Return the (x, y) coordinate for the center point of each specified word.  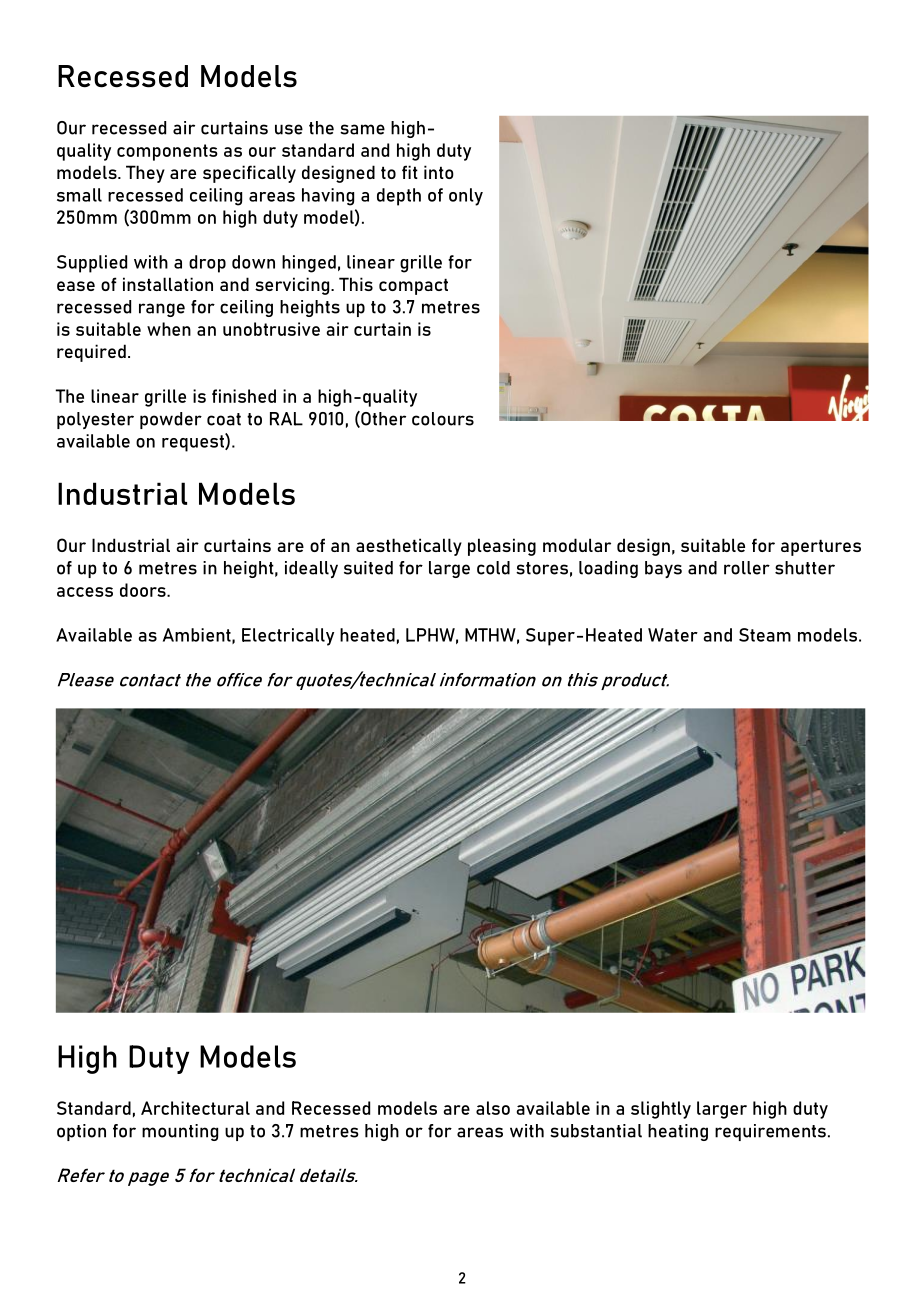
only (466, 197)
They (145, 174)
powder (171, 420)
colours (443, 419)
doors (144, 590)
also (493, 1108)
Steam (765, 635)
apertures (821, 547)
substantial (596, 1131)
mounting (180, 1132)
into (439, 172)
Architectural (195, 1108)
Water (673, 635)
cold (493, 568)
